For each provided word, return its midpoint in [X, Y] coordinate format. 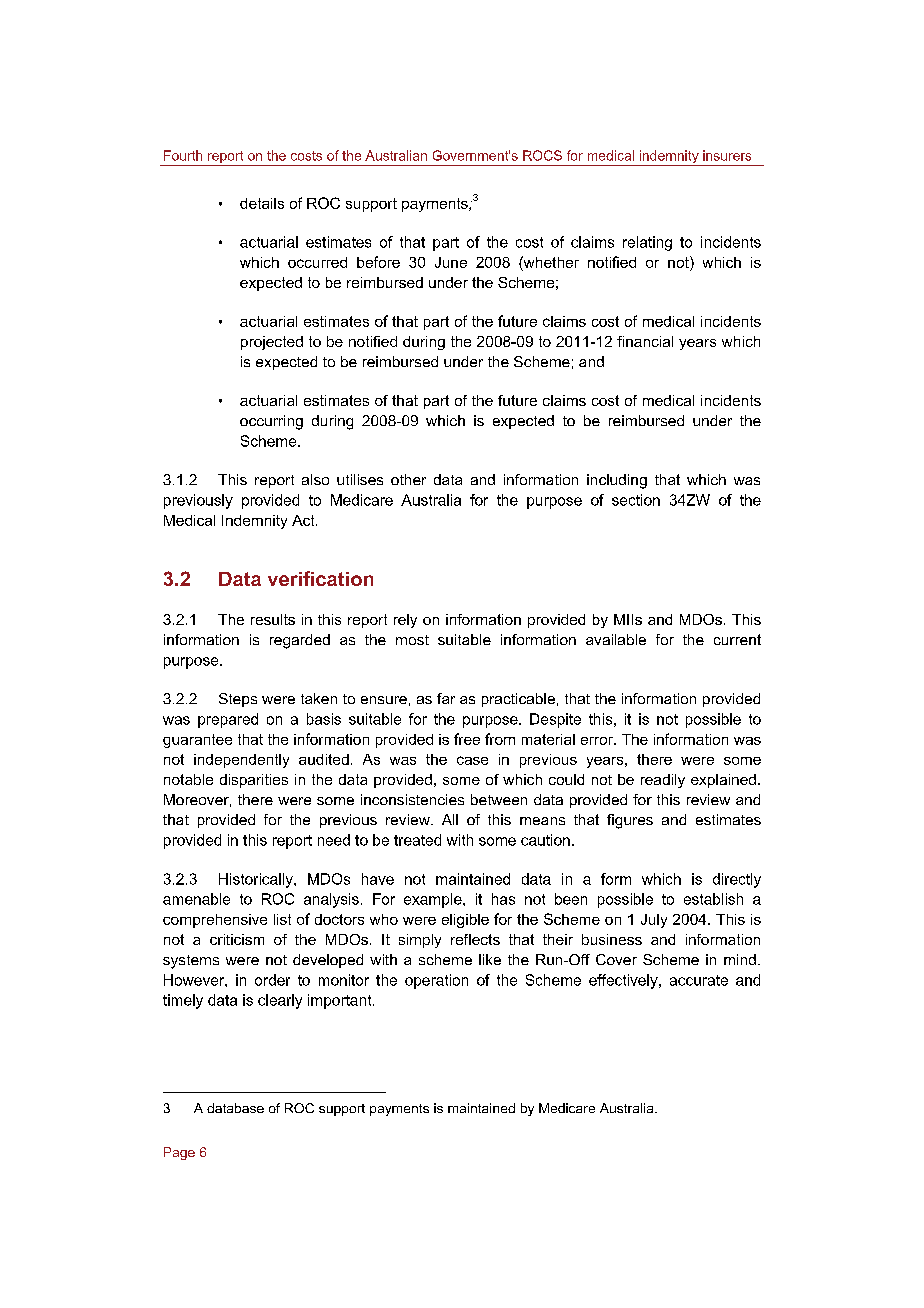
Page [179, 1153]
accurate [699, 980]
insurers [727, 155]
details [262, 203]
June [451, 262]
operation [436, 981]
